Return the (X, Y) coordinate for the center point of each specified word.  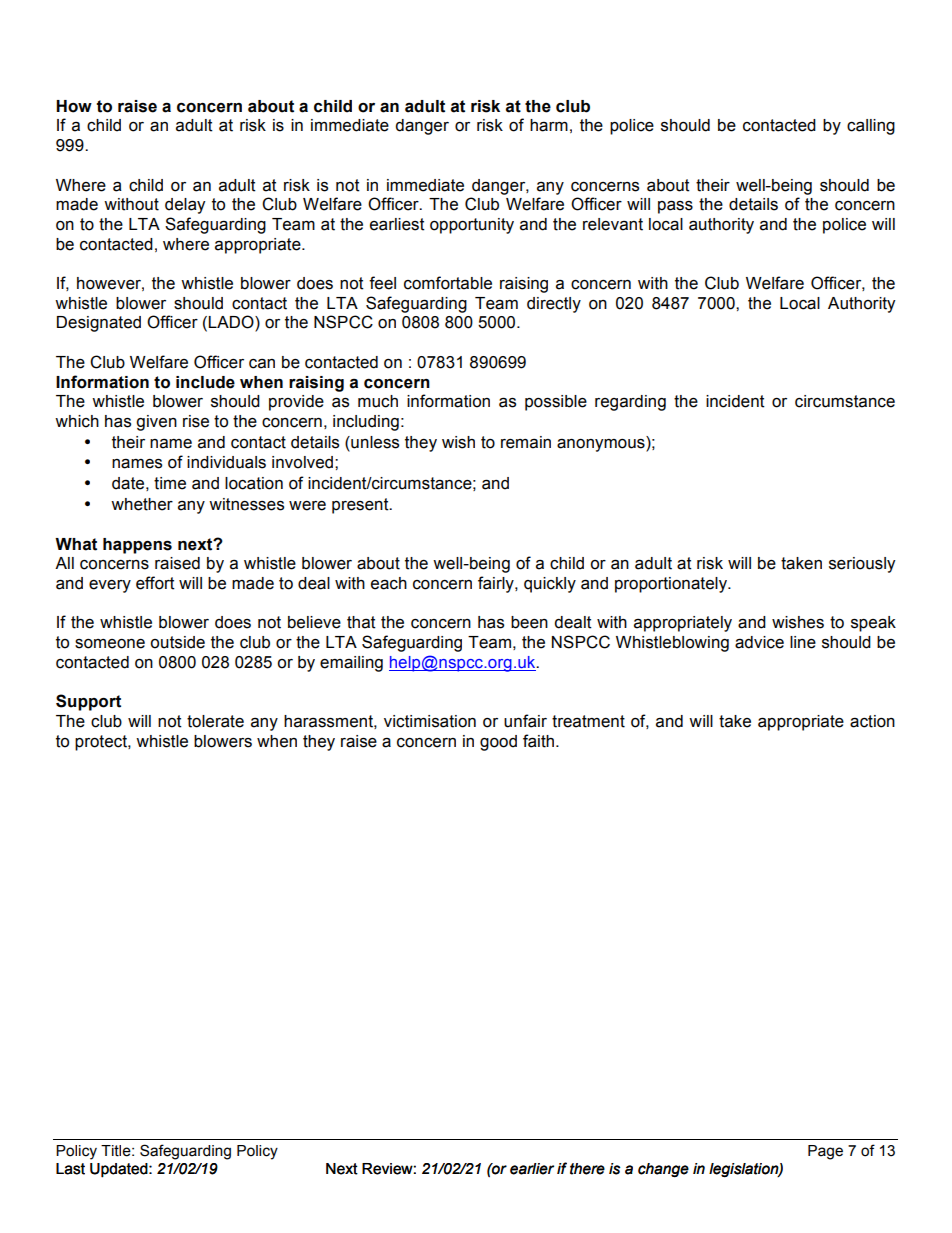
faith (538, 741)
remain (526, 442)
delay (185, 206)
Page (825, 1152)
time (170, 483)
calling (871, 127)
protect (102, 743)
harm (549, 125)
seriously (862, 565)
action (872, 721)
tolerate (215, 721)
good (498, 743)
